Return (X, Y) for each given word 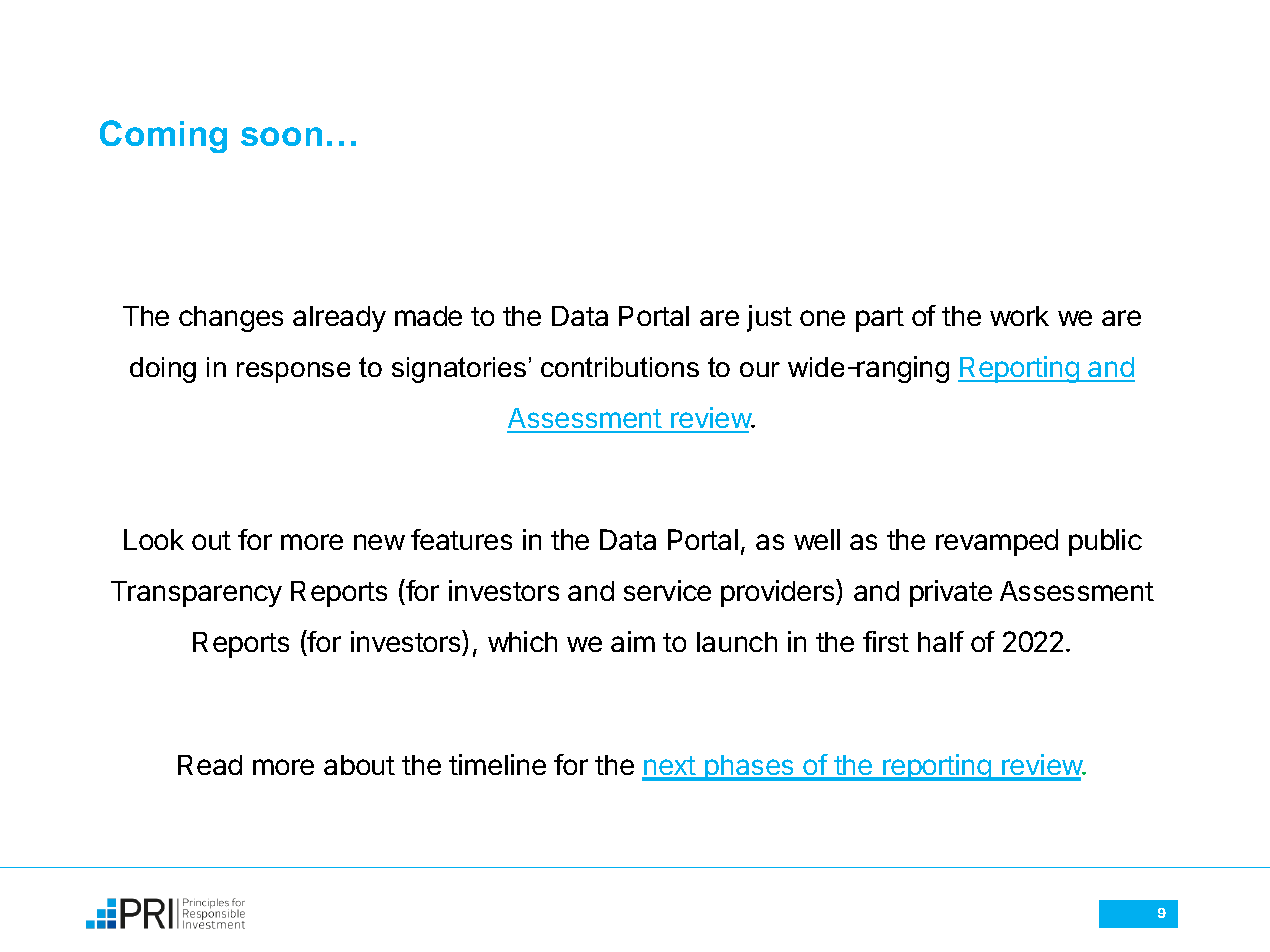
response (293, 372)
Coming (163, 136)
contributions (620, 367)
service (667, 590)
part (880, 319)
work (1019, 316)
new (379, 542)
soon (281, 136)
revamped (997, 542)
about (359, 765)
